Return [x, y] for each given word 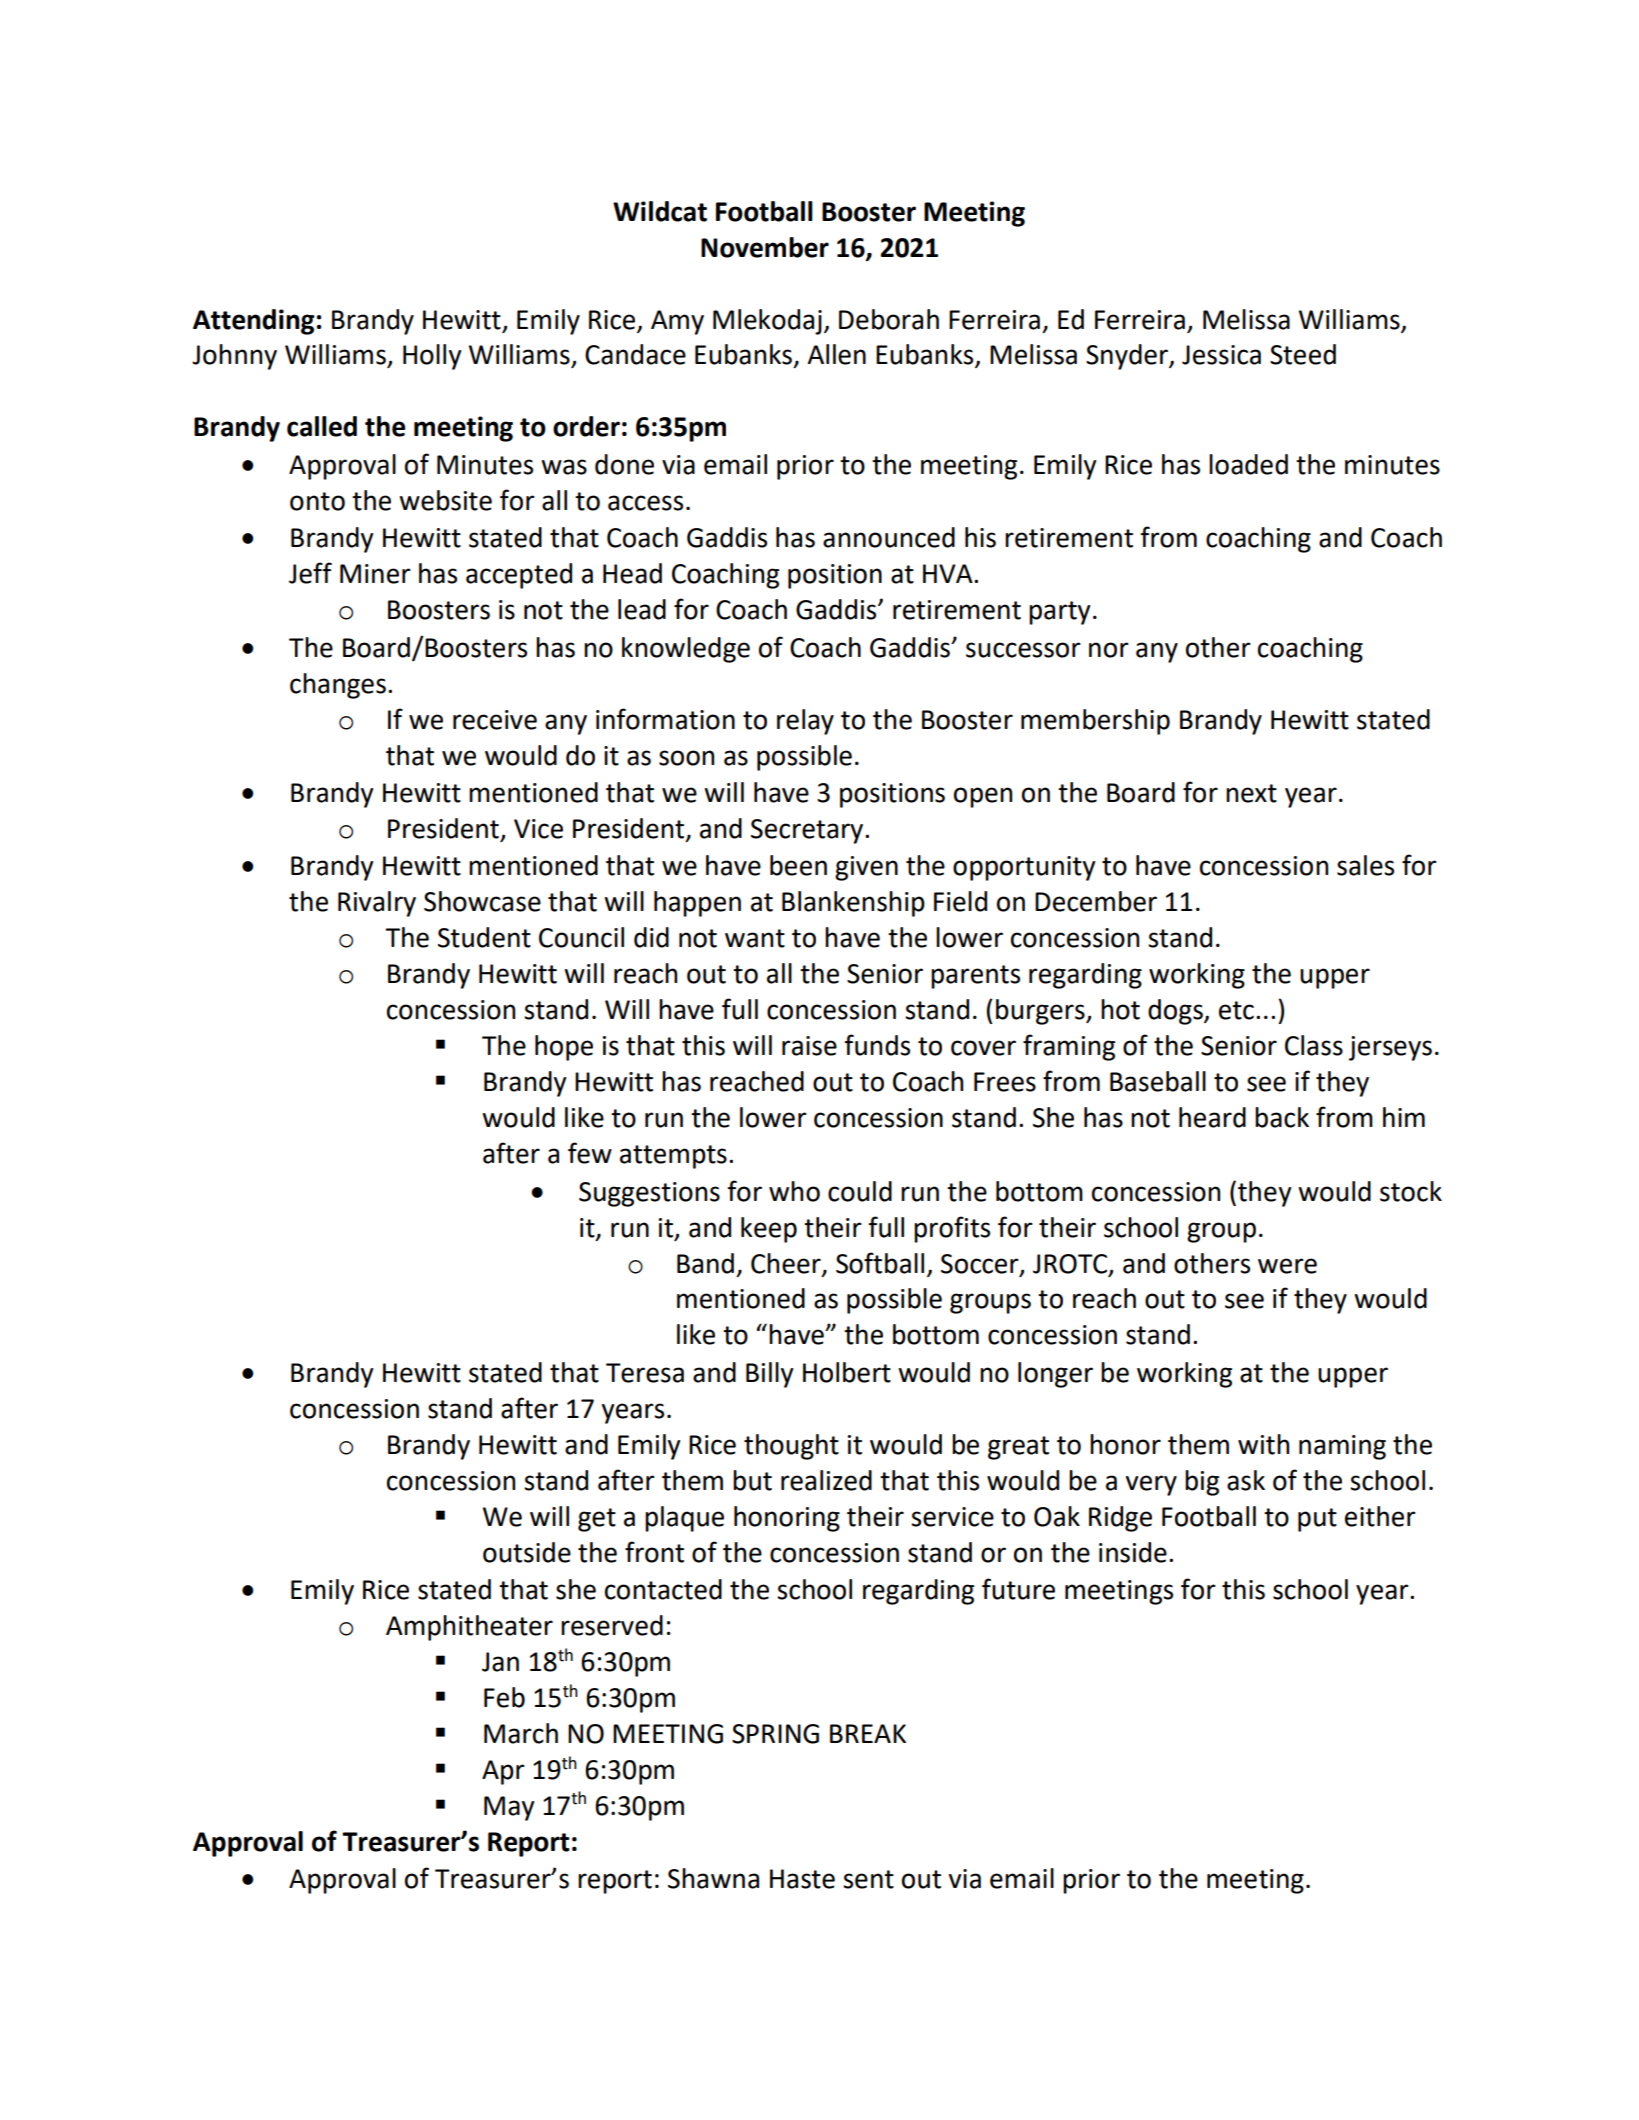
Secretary [808, 831]
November [765, 247]
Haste [802, 1879]
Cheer [787, 1264]
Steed [1303, 354]
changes [338, 686]
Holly [432, 357]
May [509, 1808]
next [1251, 793]
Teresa [645, 1373]
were [1287, 1266]
